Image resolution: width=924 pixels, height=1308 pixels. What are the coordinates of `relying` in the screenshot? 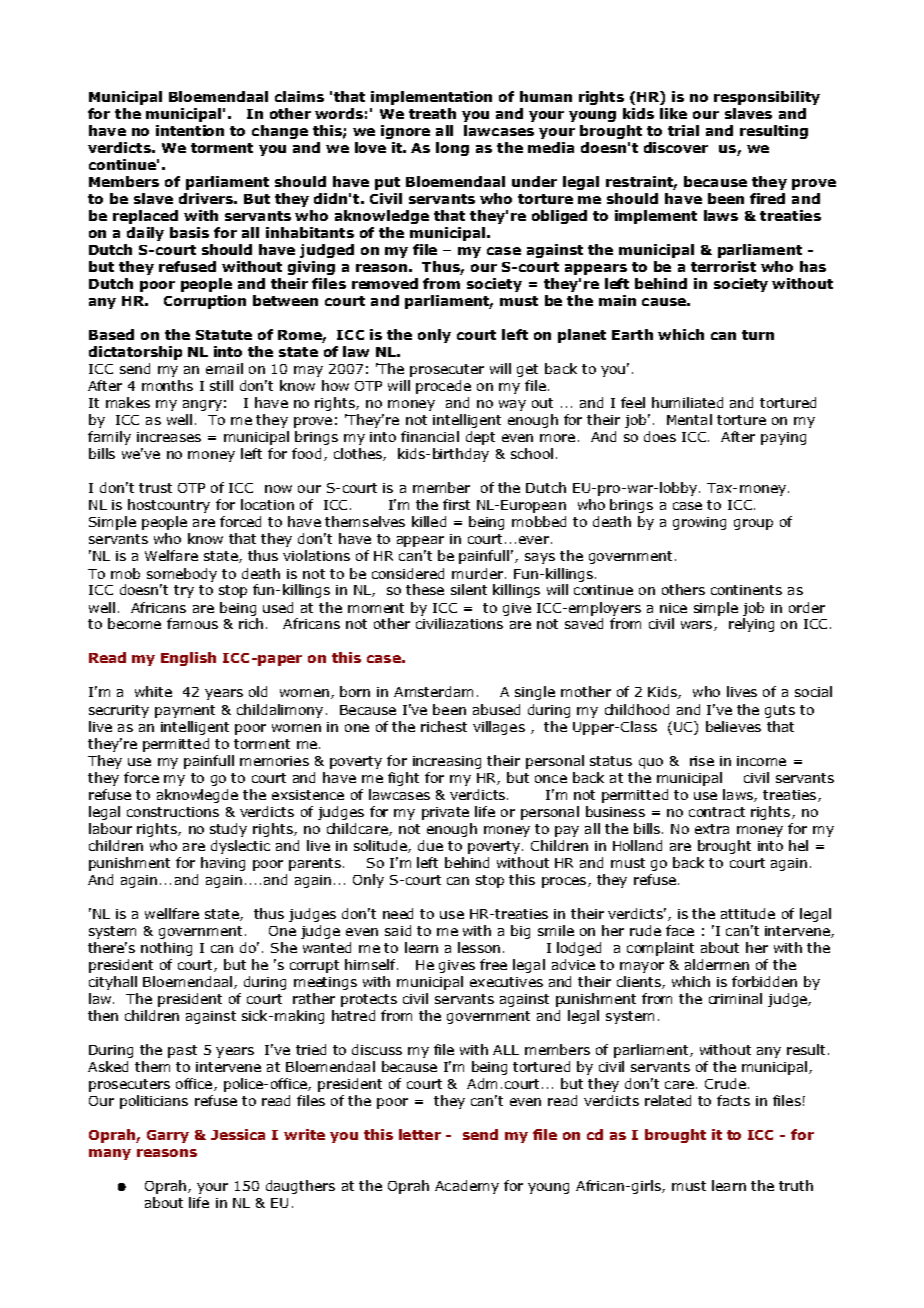 It's located at (751, 625).
